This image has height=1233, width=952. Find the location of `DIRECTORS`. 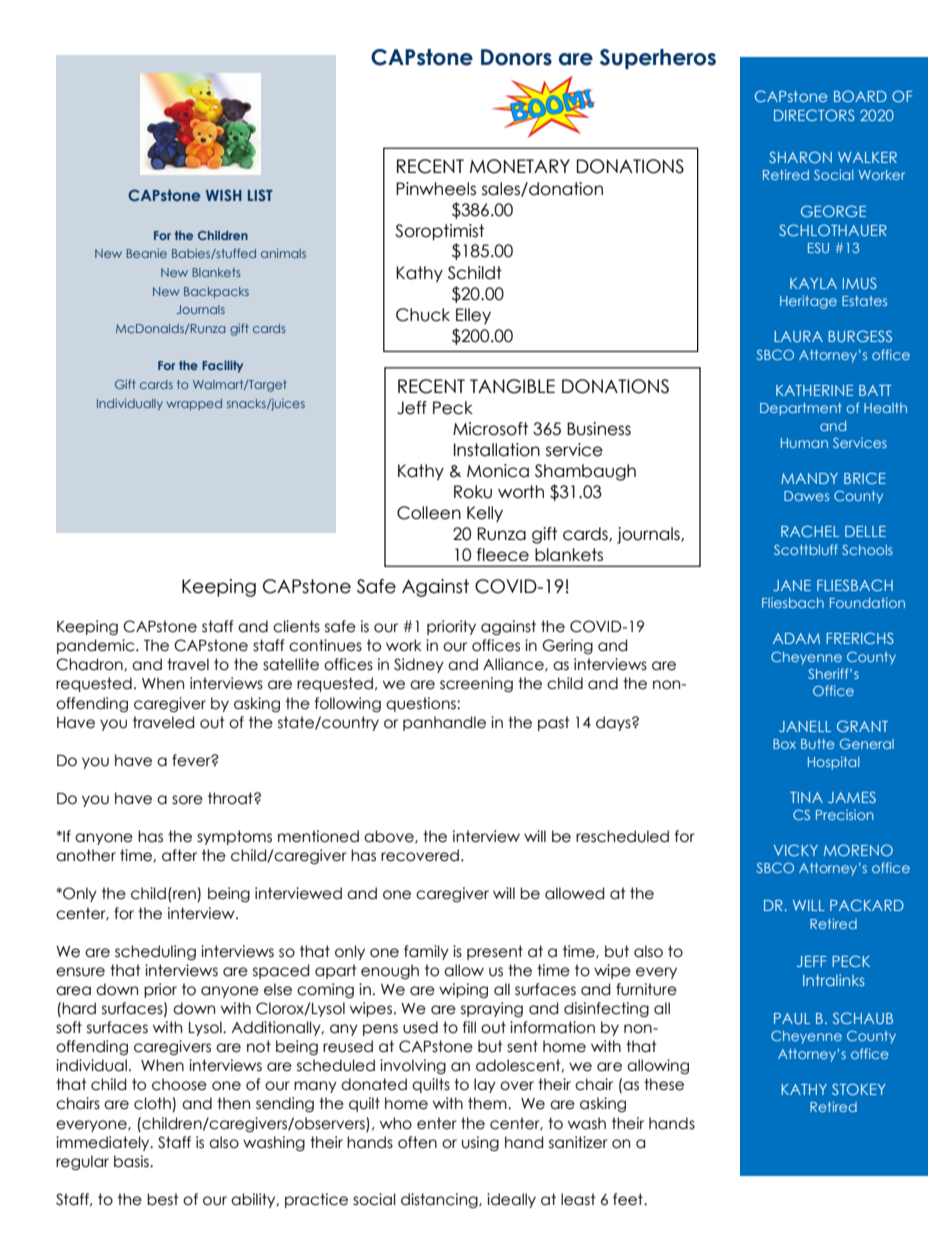

DIRECTORS is located at coordinates (814, 115).
